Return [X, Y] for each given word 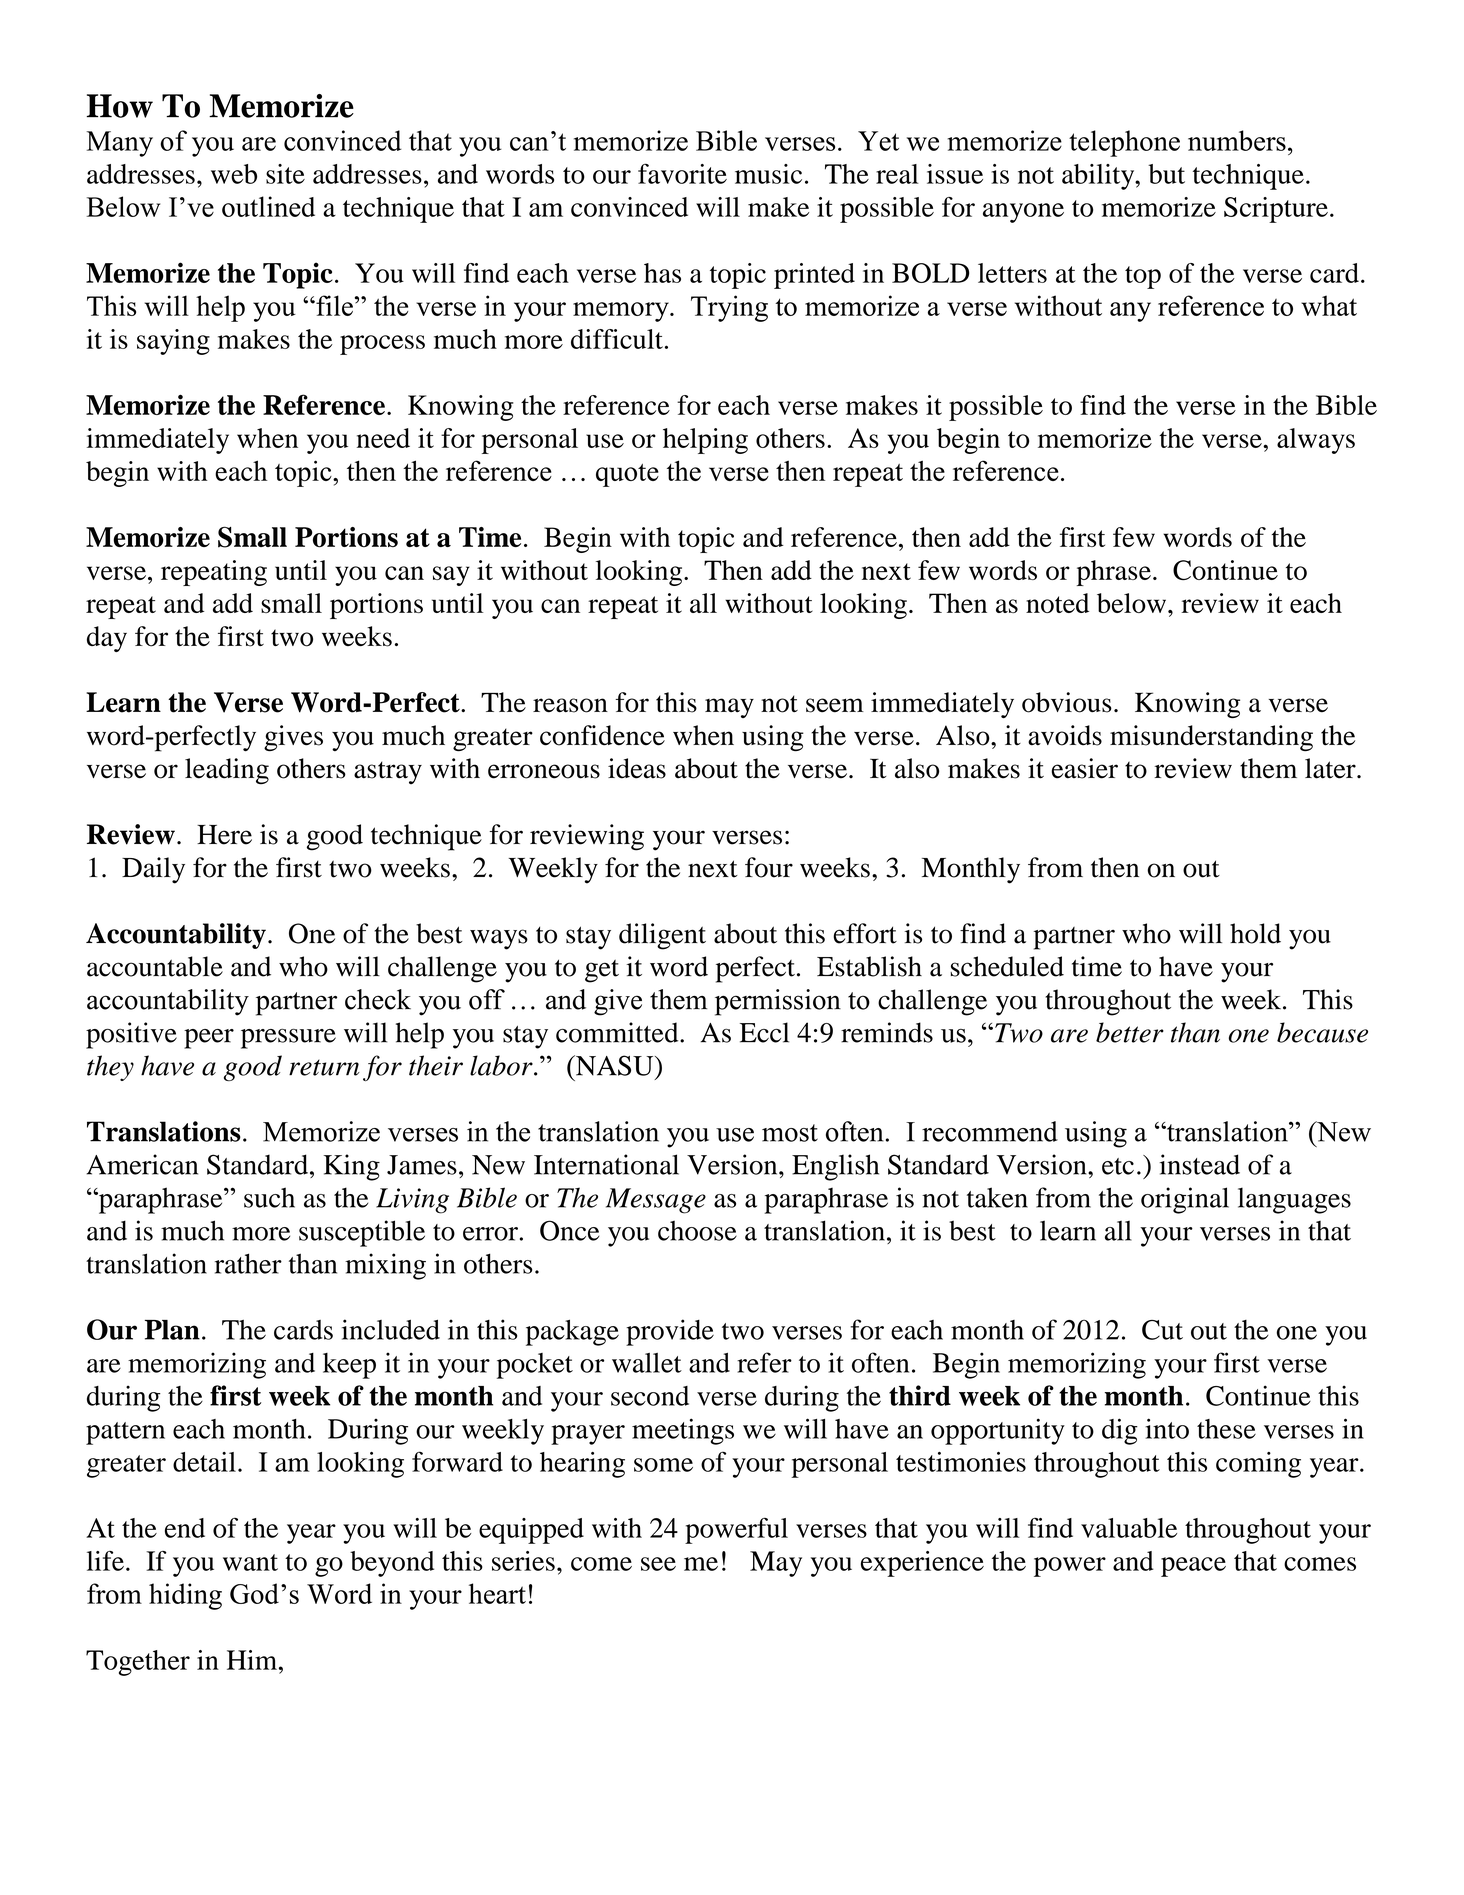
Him [253, 1660]
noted [1057, 603]
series [523, 1561]
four [769, 867]
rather [248, 1263]
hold [1255, 933]
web [234, 174]
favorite [682, 173]
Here [224, 835]
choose [697, 1230]
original [1185, 1200]
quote [627, 475]
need [383, 438]
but [1166, 174]
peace [1193, 1567]
